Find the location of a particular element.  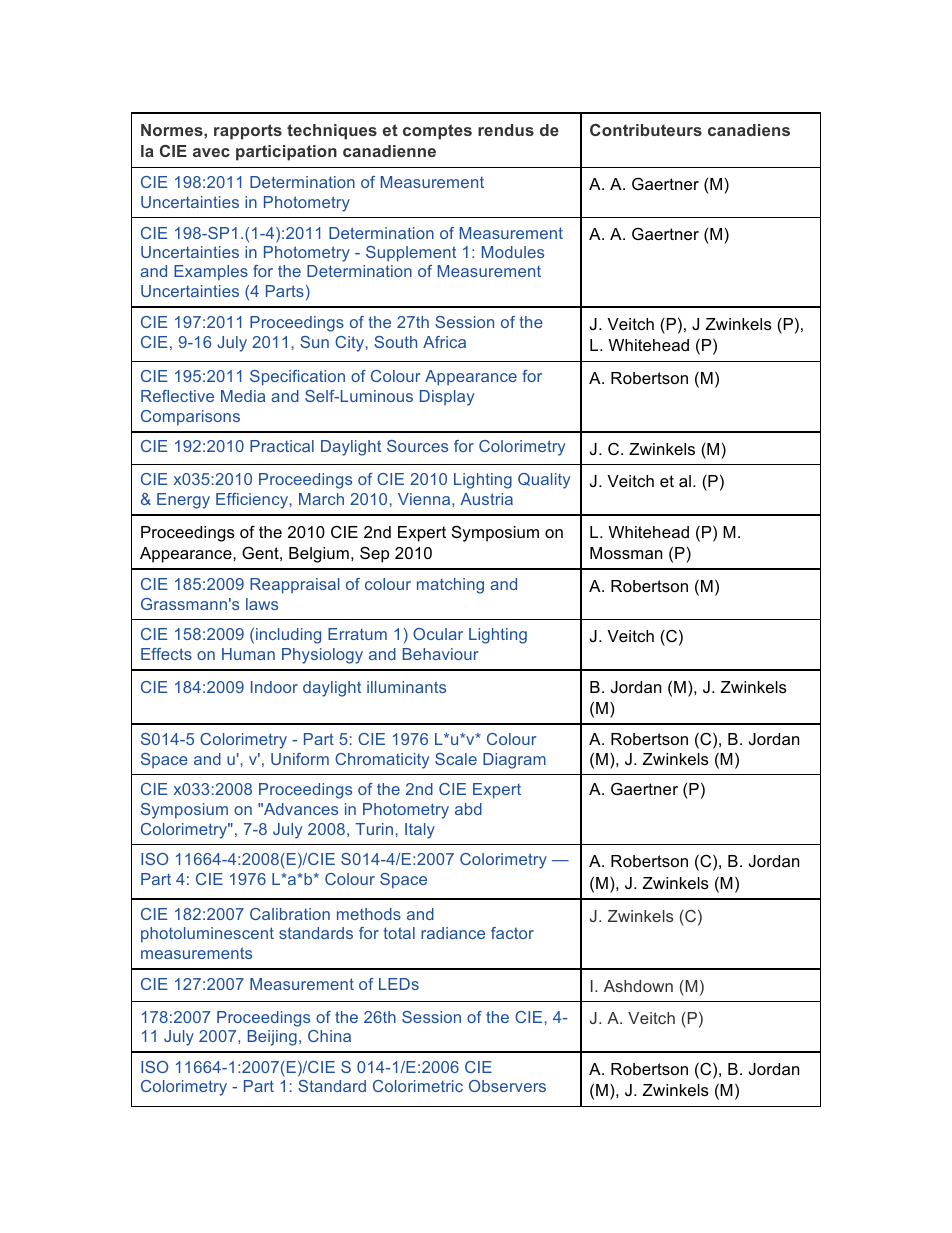

Energy is located at coordinates (183, 501).
